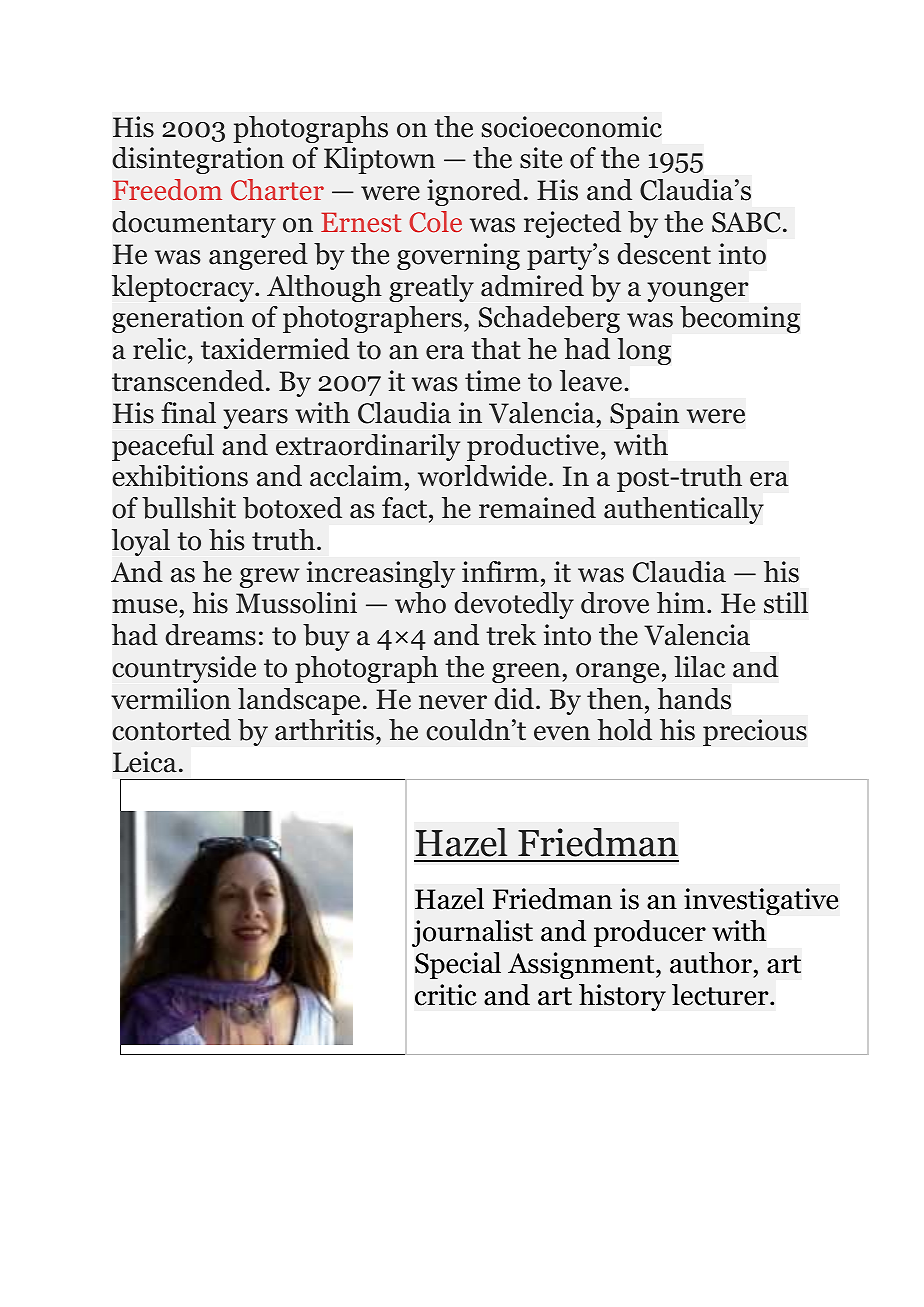  Describe the element at coordinates (458, 965) in the screenshot. I see `Special` at that location.
